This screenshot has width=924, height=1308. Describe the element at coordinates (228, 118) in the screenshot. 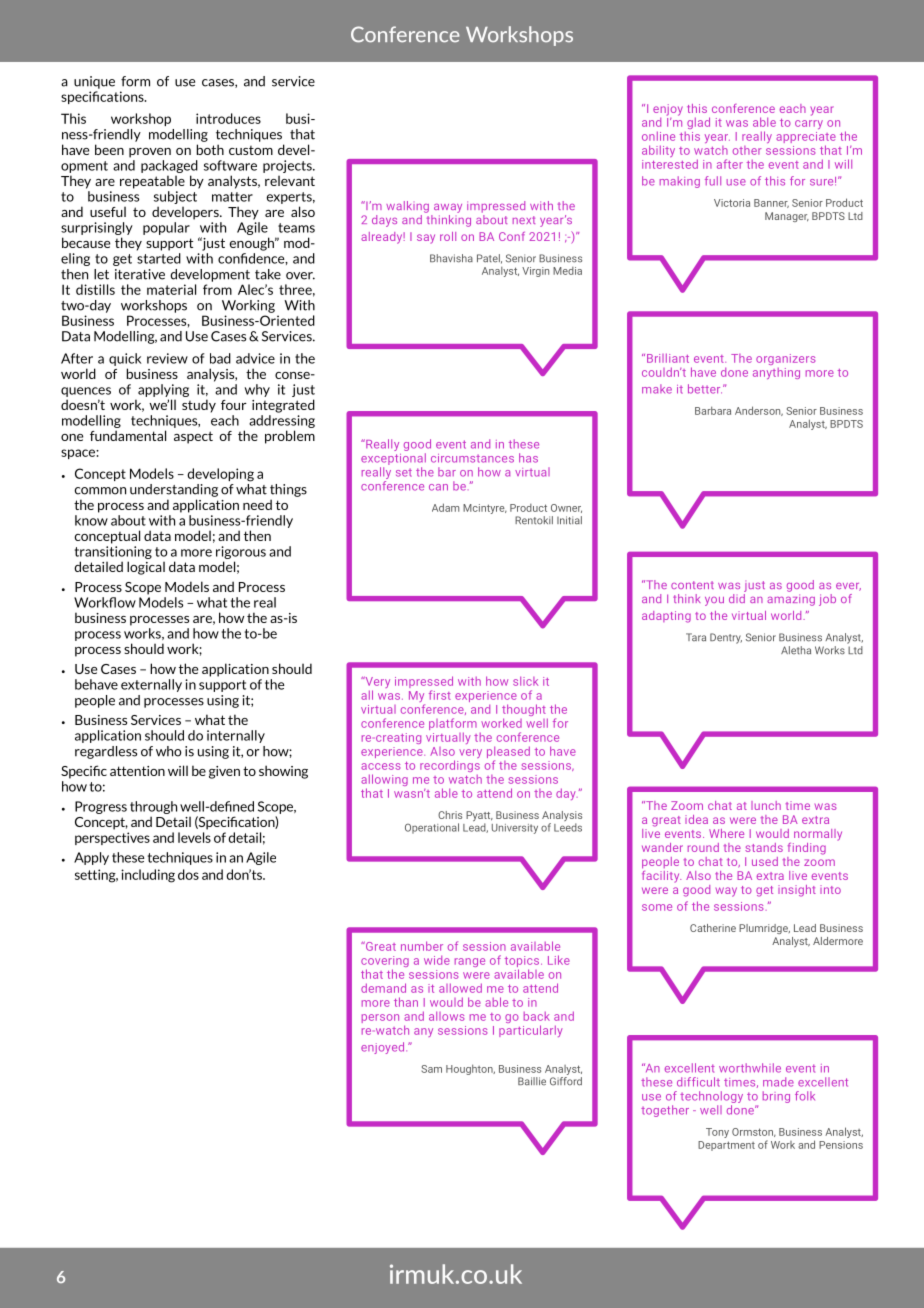

I see `introduces` at that location.
